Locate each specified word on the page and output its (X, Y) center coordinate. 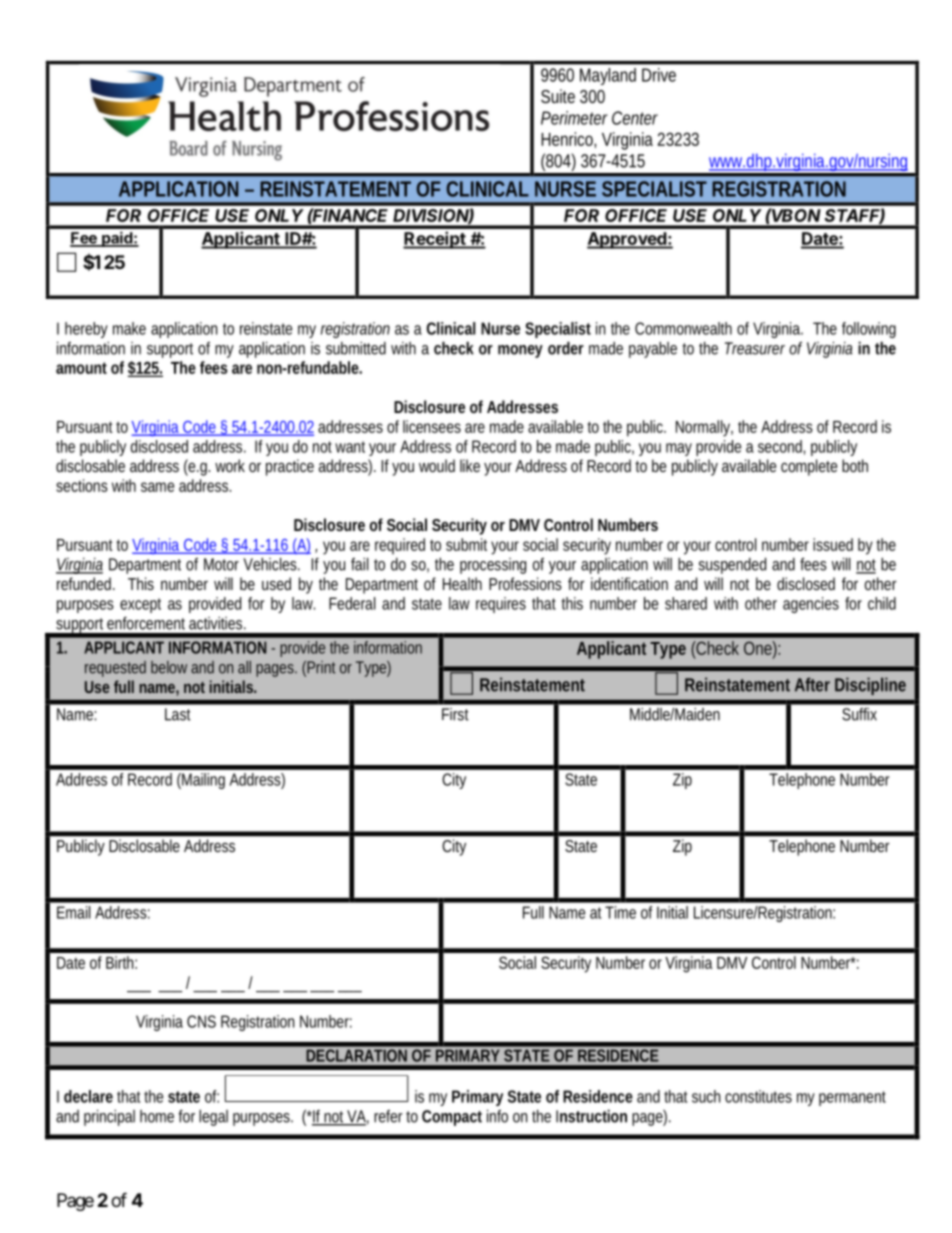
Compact (452, 1118)
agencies (811, 605)
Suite (558, 96)
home (157, 1116)
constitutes (758, 1096)
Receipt (435, 240)
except (140, 605)
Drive (659, 75)
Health (462, 583)
